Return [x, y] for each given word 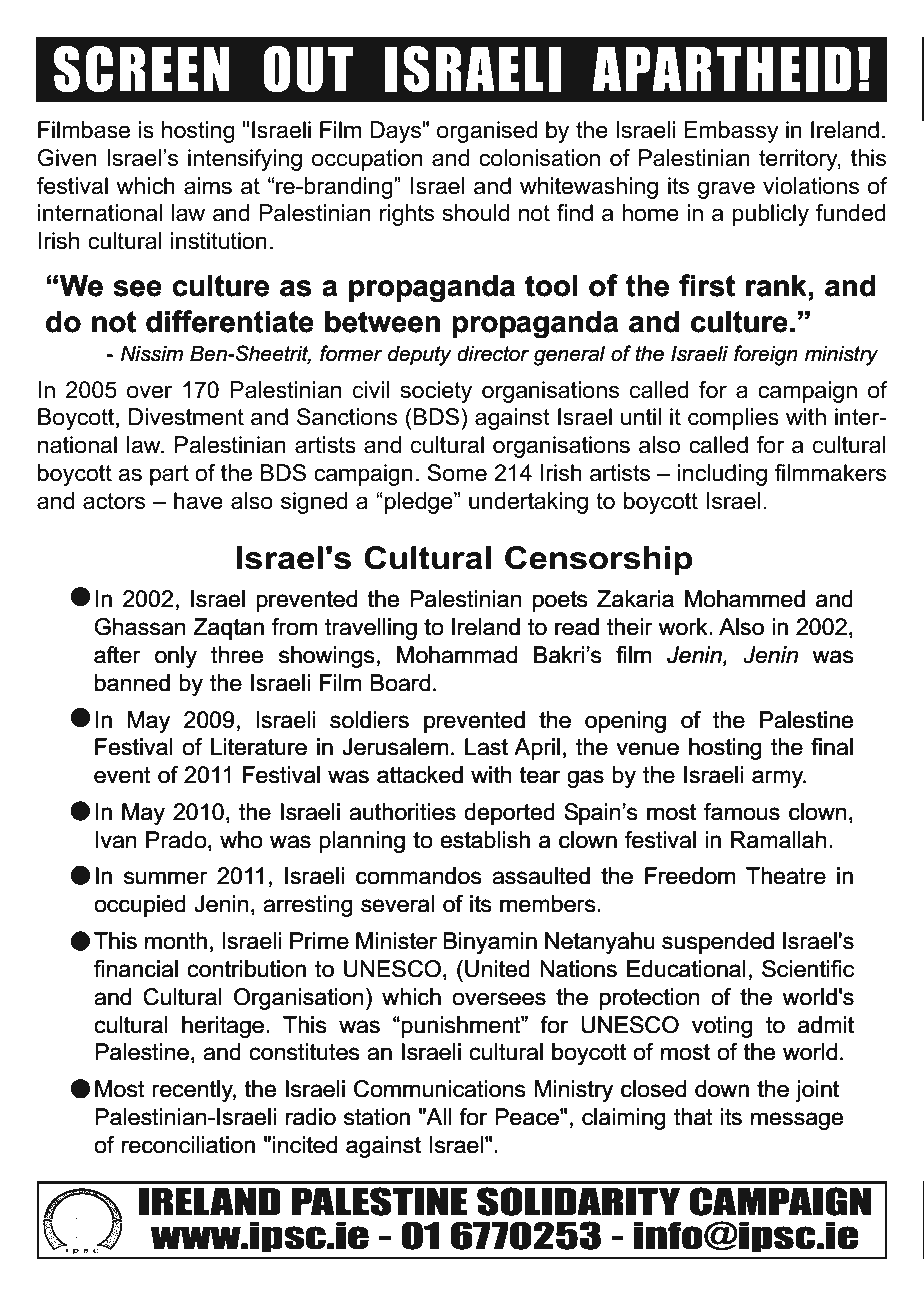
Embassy [731, 132]
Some [457, 473]
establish [485, 840]
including [722, 475]
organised [487, 132]
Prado [177, 841]
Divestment [186, 417]
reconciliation [188, 1145]
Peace [528, 1117]
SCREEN [142, 69]
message [797, 1121]
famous [742, 812]
